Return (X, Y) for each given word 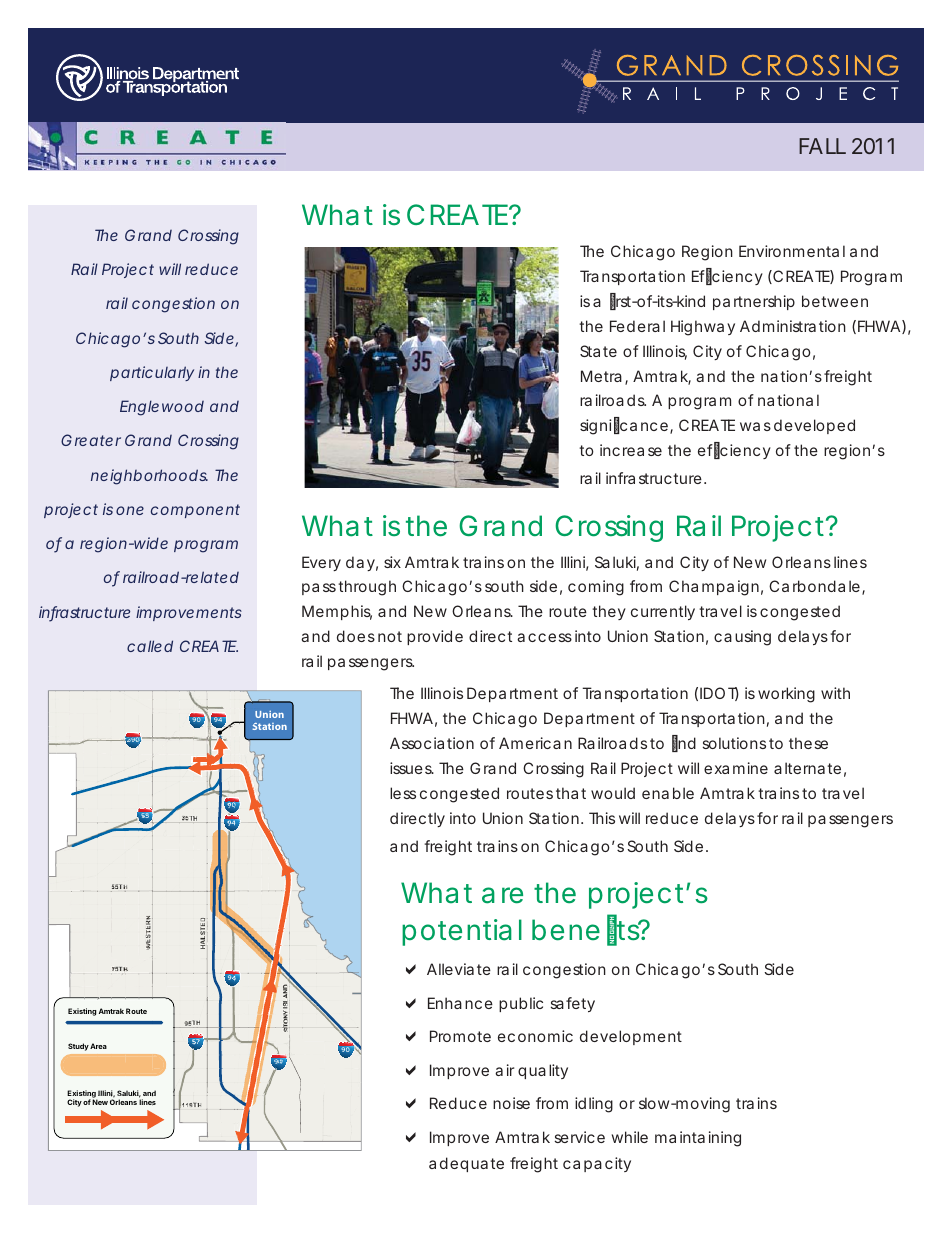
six (392, 562)
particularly (152, 373)
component (195, 511)
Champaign (714, 588)
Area (98, 1046)
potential (462, 932)
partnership (754, 302)
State (598, 351)
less (403, 793)
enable (668, 793)
